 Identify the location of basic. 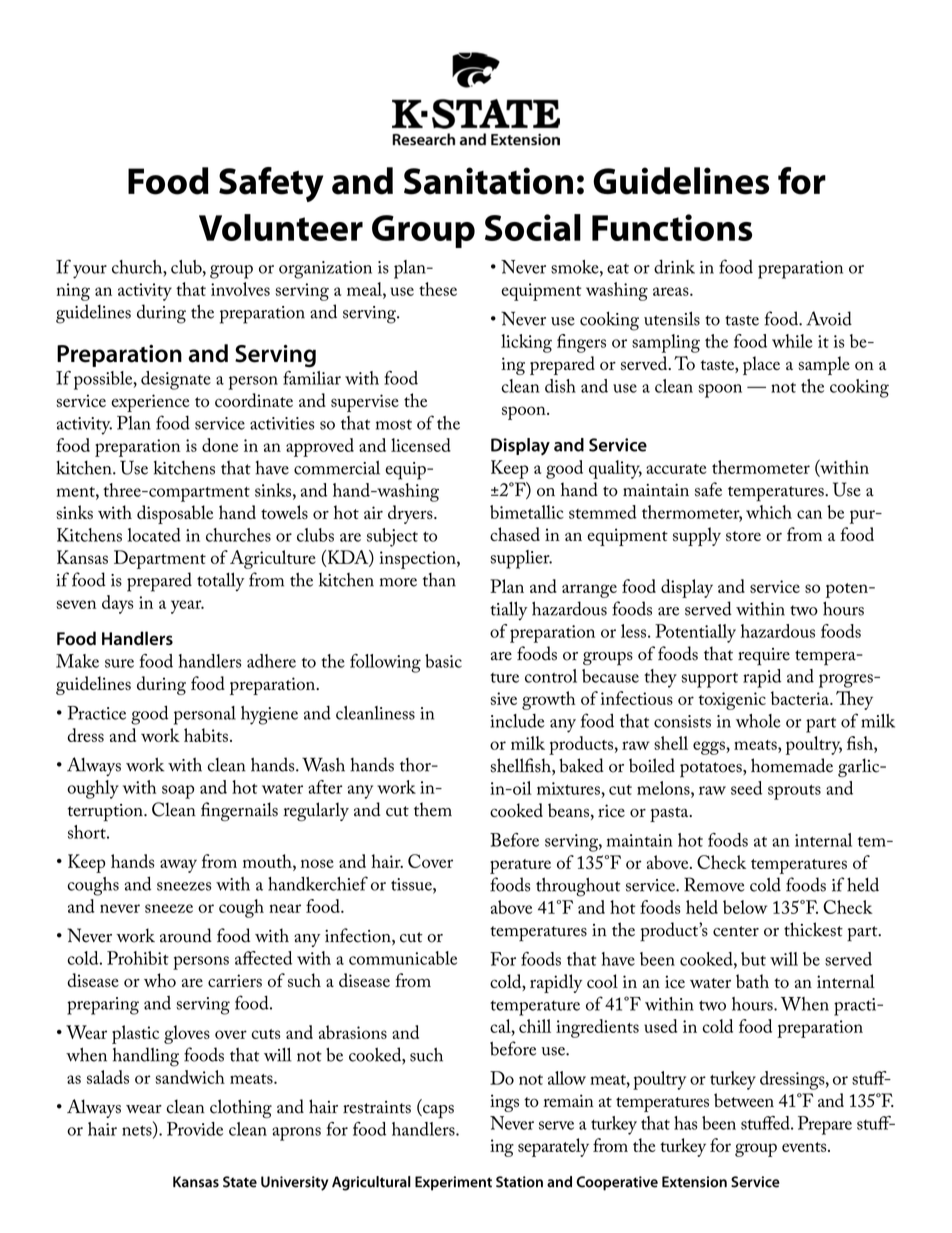
(443, 661).
